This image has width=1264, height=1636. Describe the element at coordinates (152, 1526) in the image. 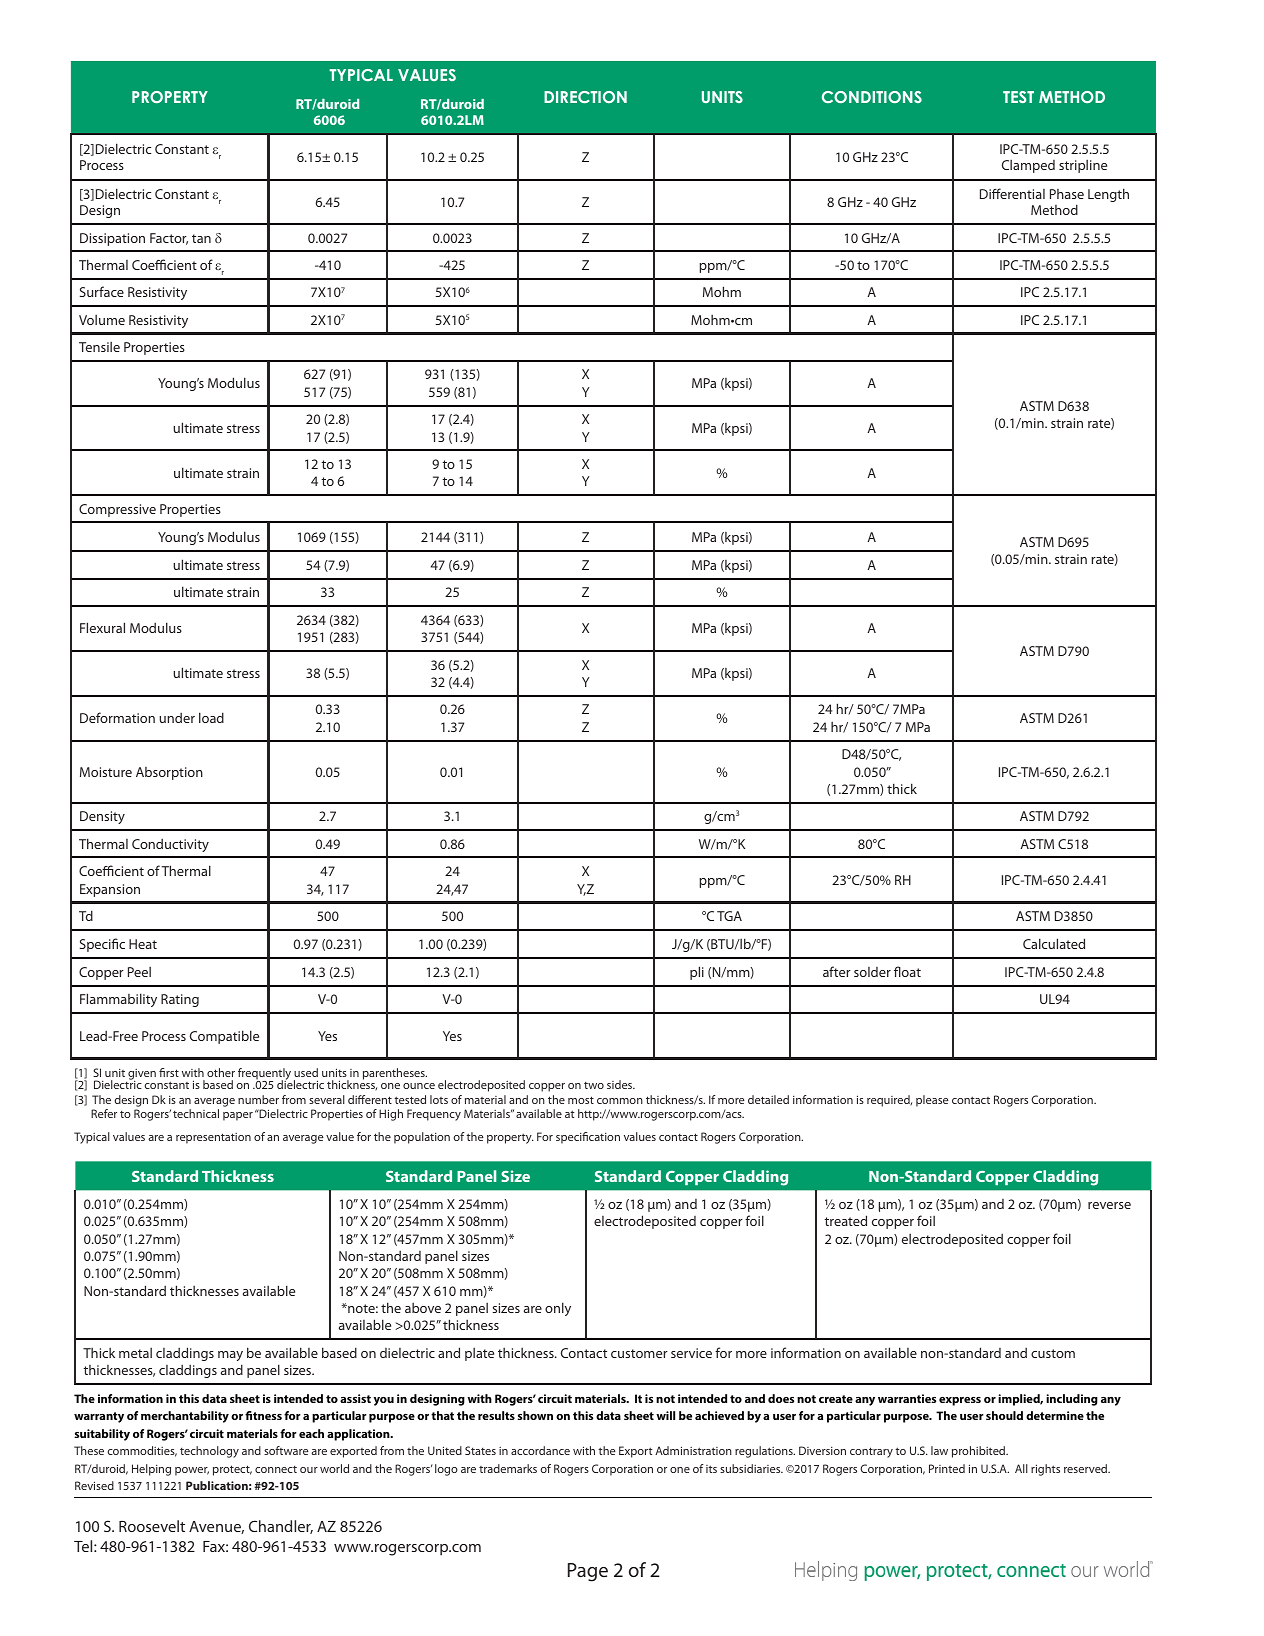

I see `Roosevelt` at that location.
